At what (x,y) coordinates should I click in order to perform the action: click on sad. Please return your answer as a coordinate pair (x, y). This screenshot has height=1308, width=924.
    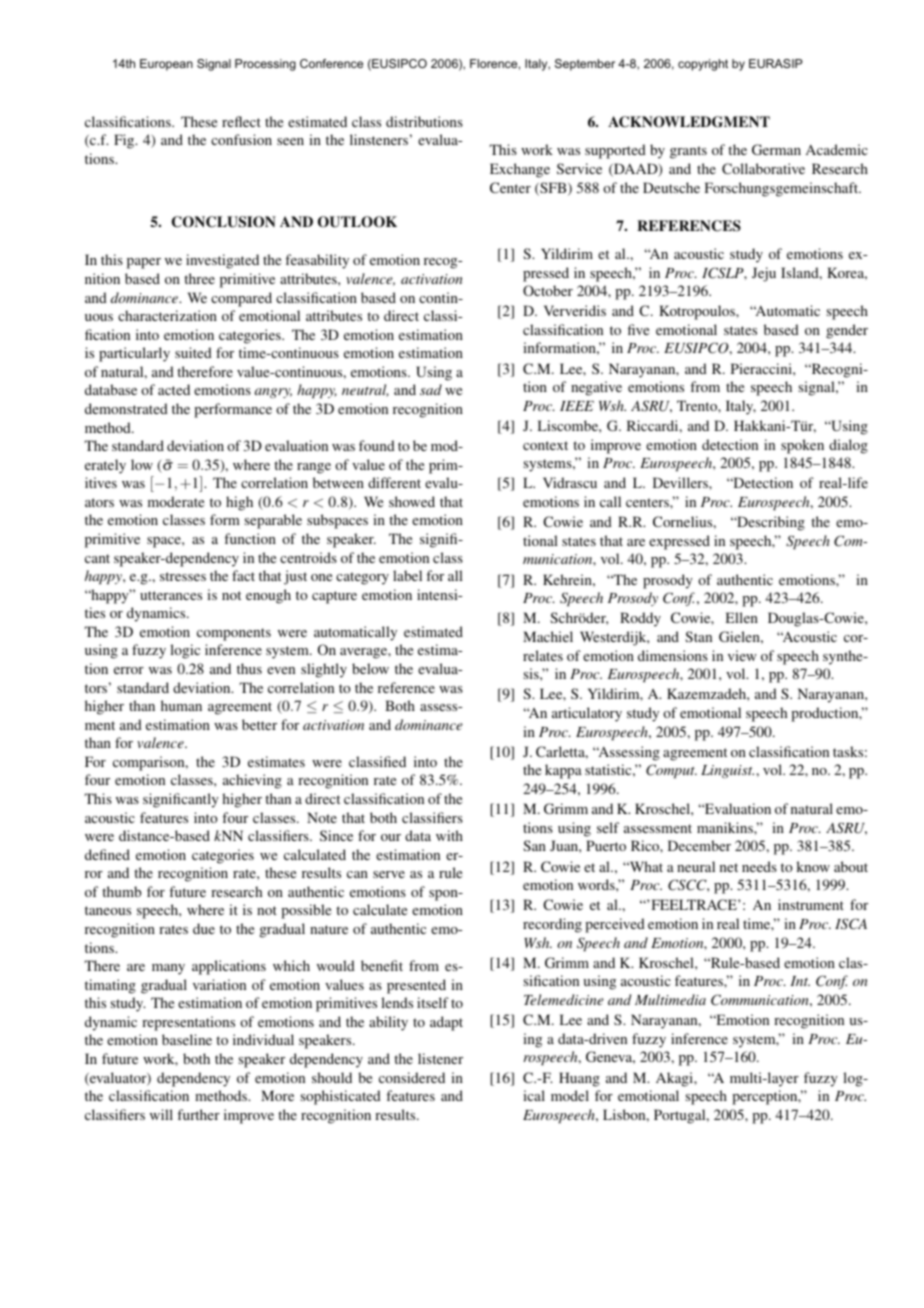
    Looking at the image, I should click on (431, 389).
